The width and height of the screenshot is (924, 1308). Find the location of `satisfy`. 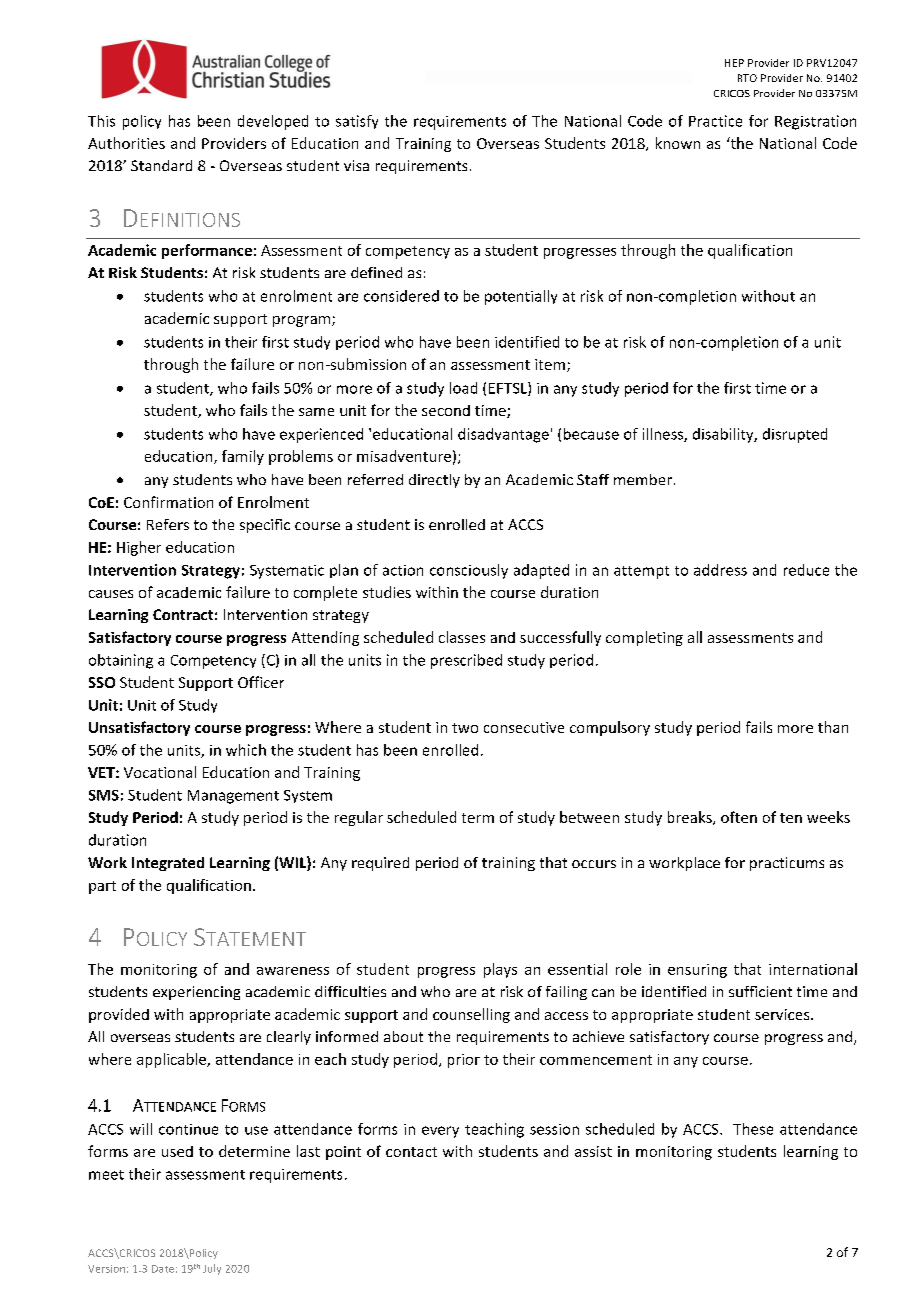

satisfy is located at coordinates (357, 122).
